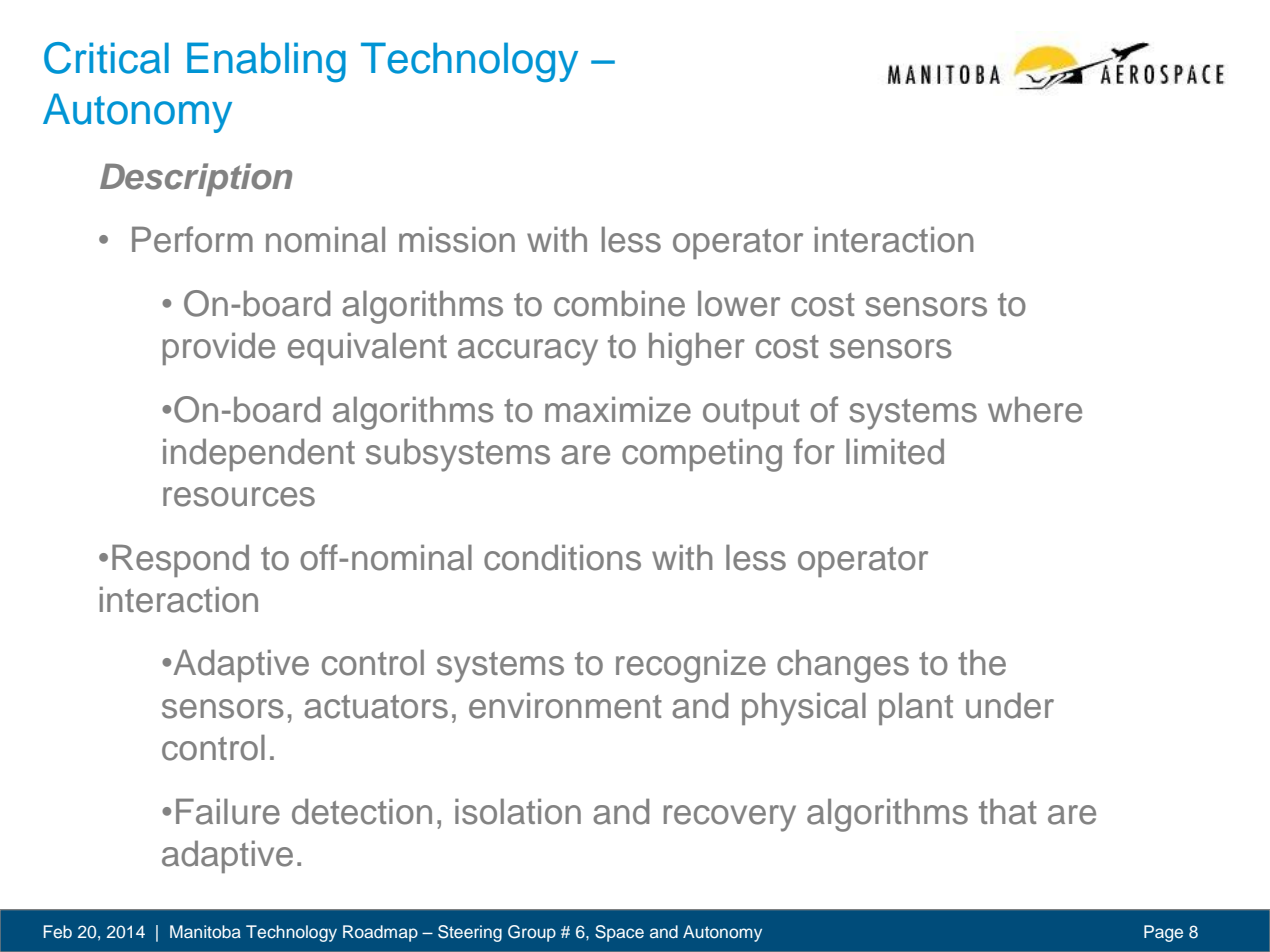 This image has width=1270, height=952. I want to click on lower, so click(739, 303).
